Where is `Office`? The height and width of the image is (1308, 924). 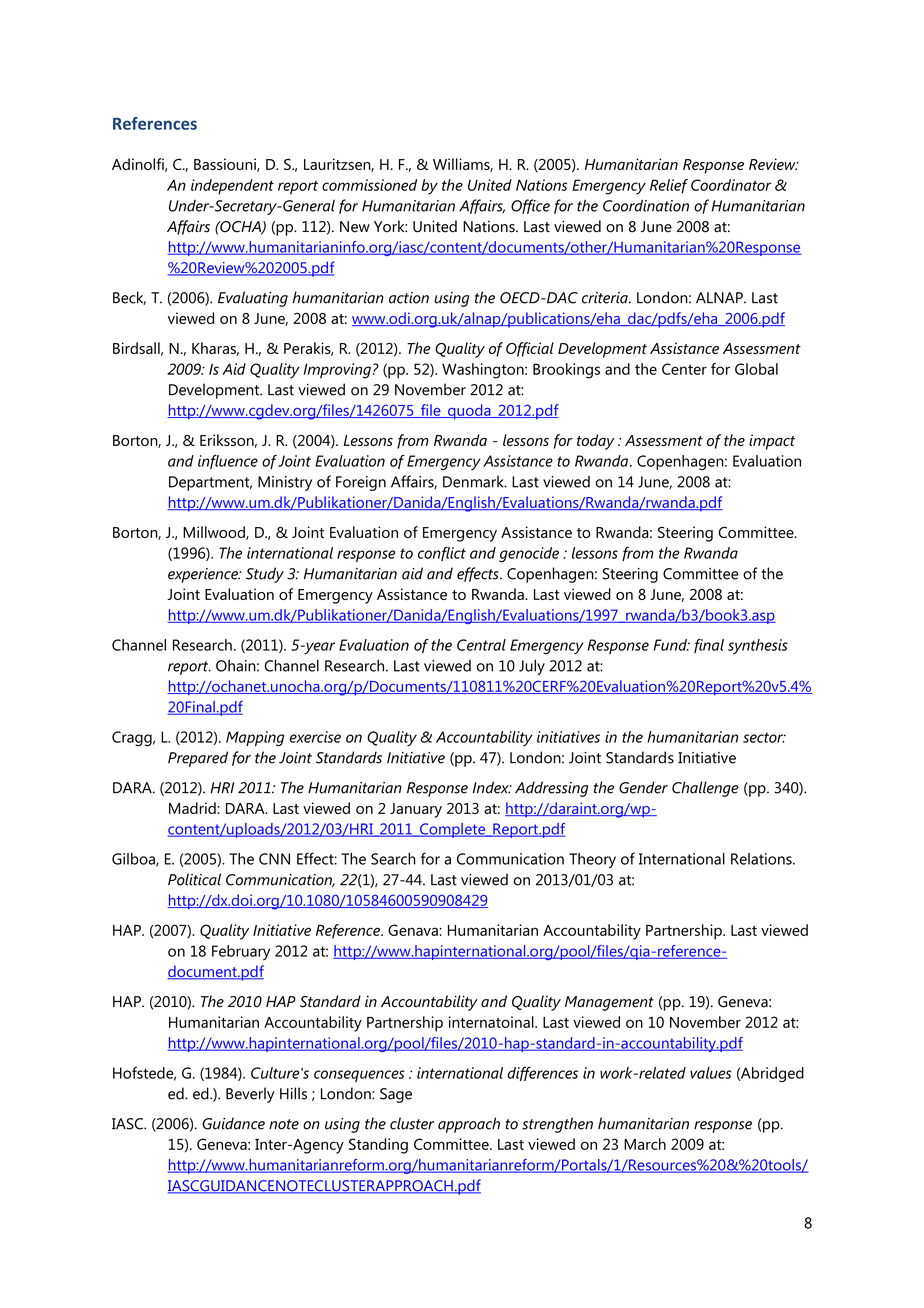
Office is located at coordinates (530, 206).
